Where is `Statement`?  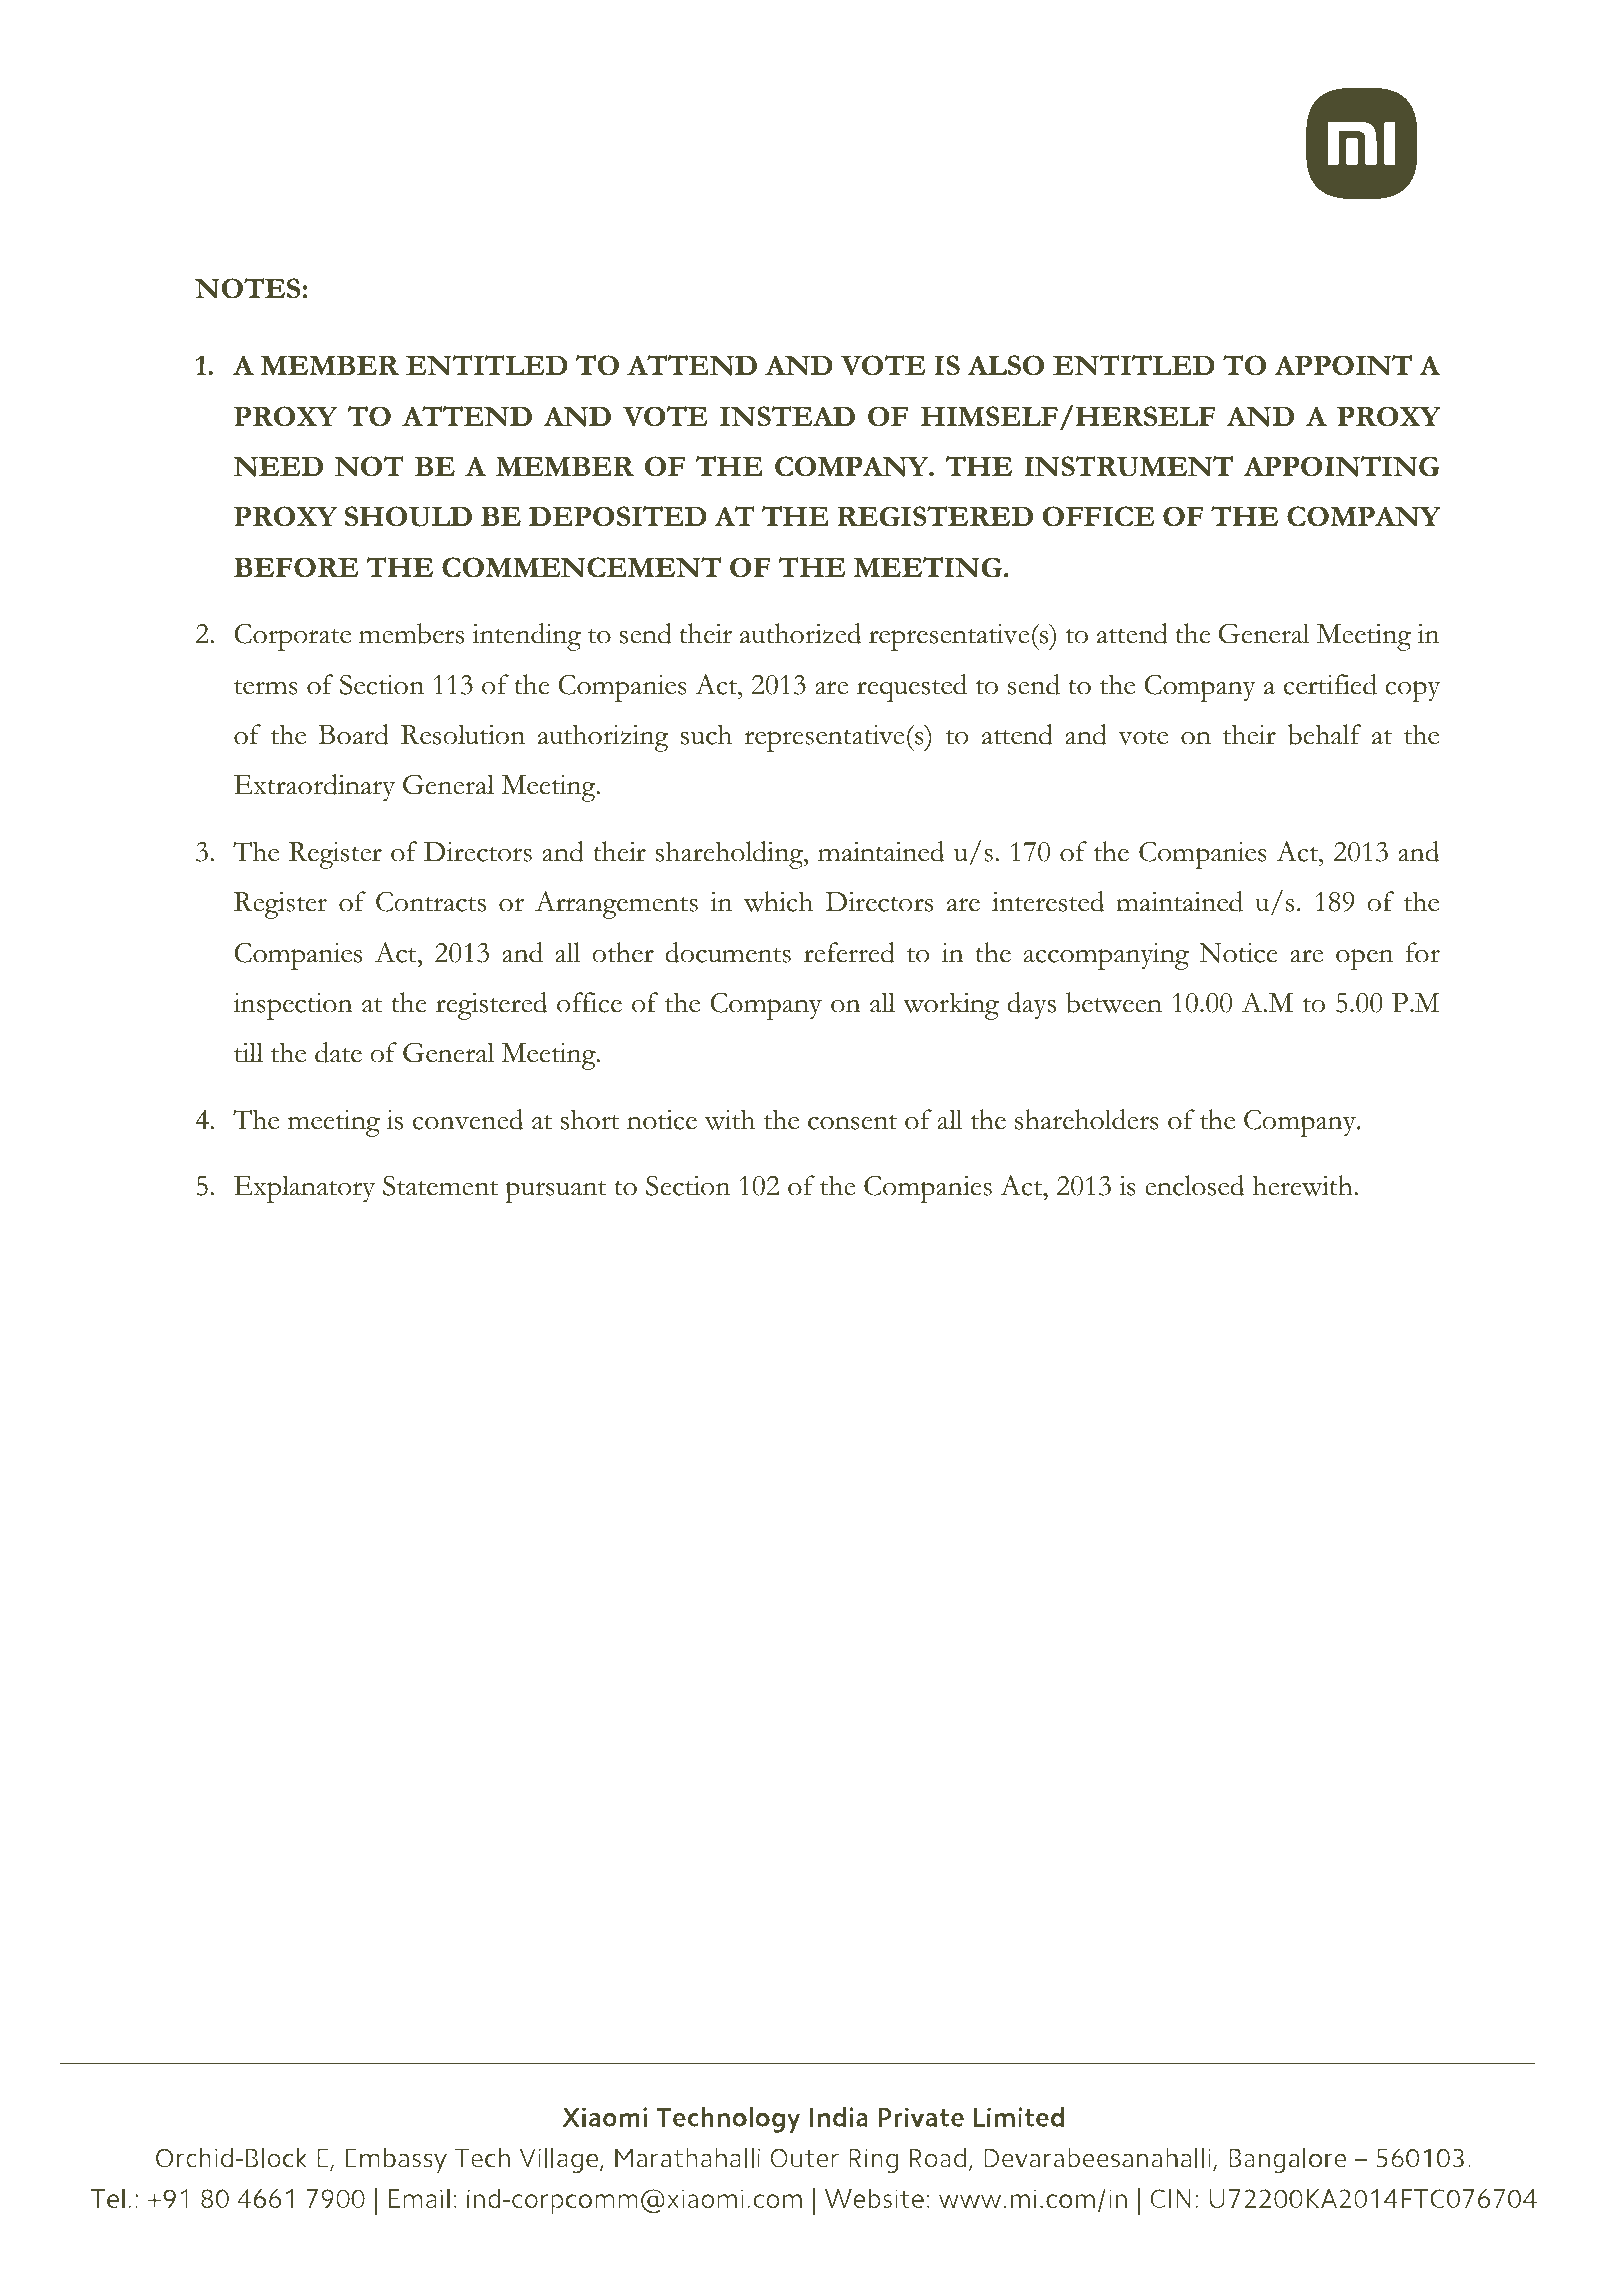 Statement is located at coordinates (440, 1185).
